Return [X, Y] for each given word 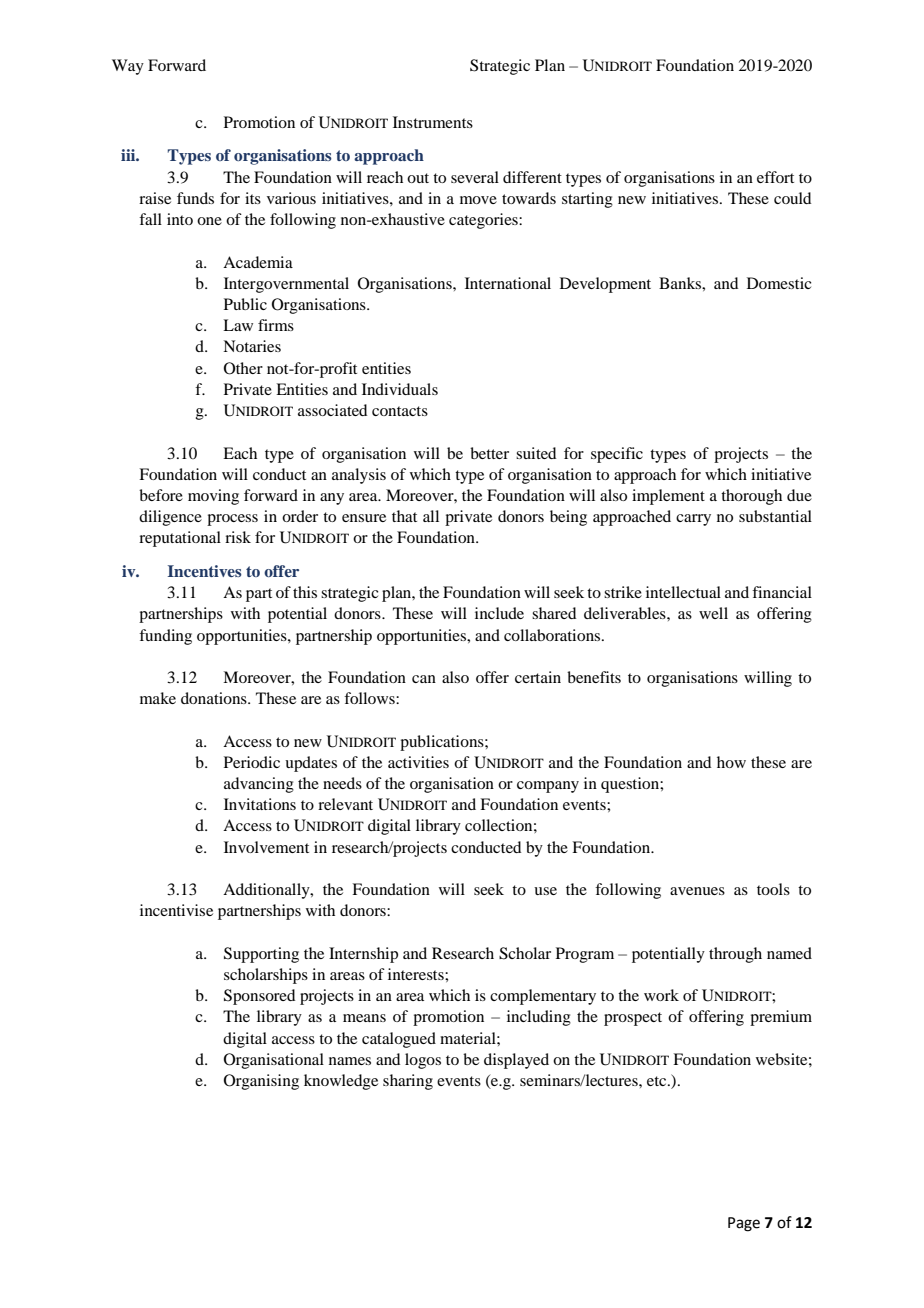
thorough [751, 497]
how [731, 762]
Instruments [433, 122]
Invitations [260, 804]
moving [213, 497]
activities [418, 762]
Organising [261, 1082]
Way [128, 67]
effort [775, 177]
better [489, 453]
